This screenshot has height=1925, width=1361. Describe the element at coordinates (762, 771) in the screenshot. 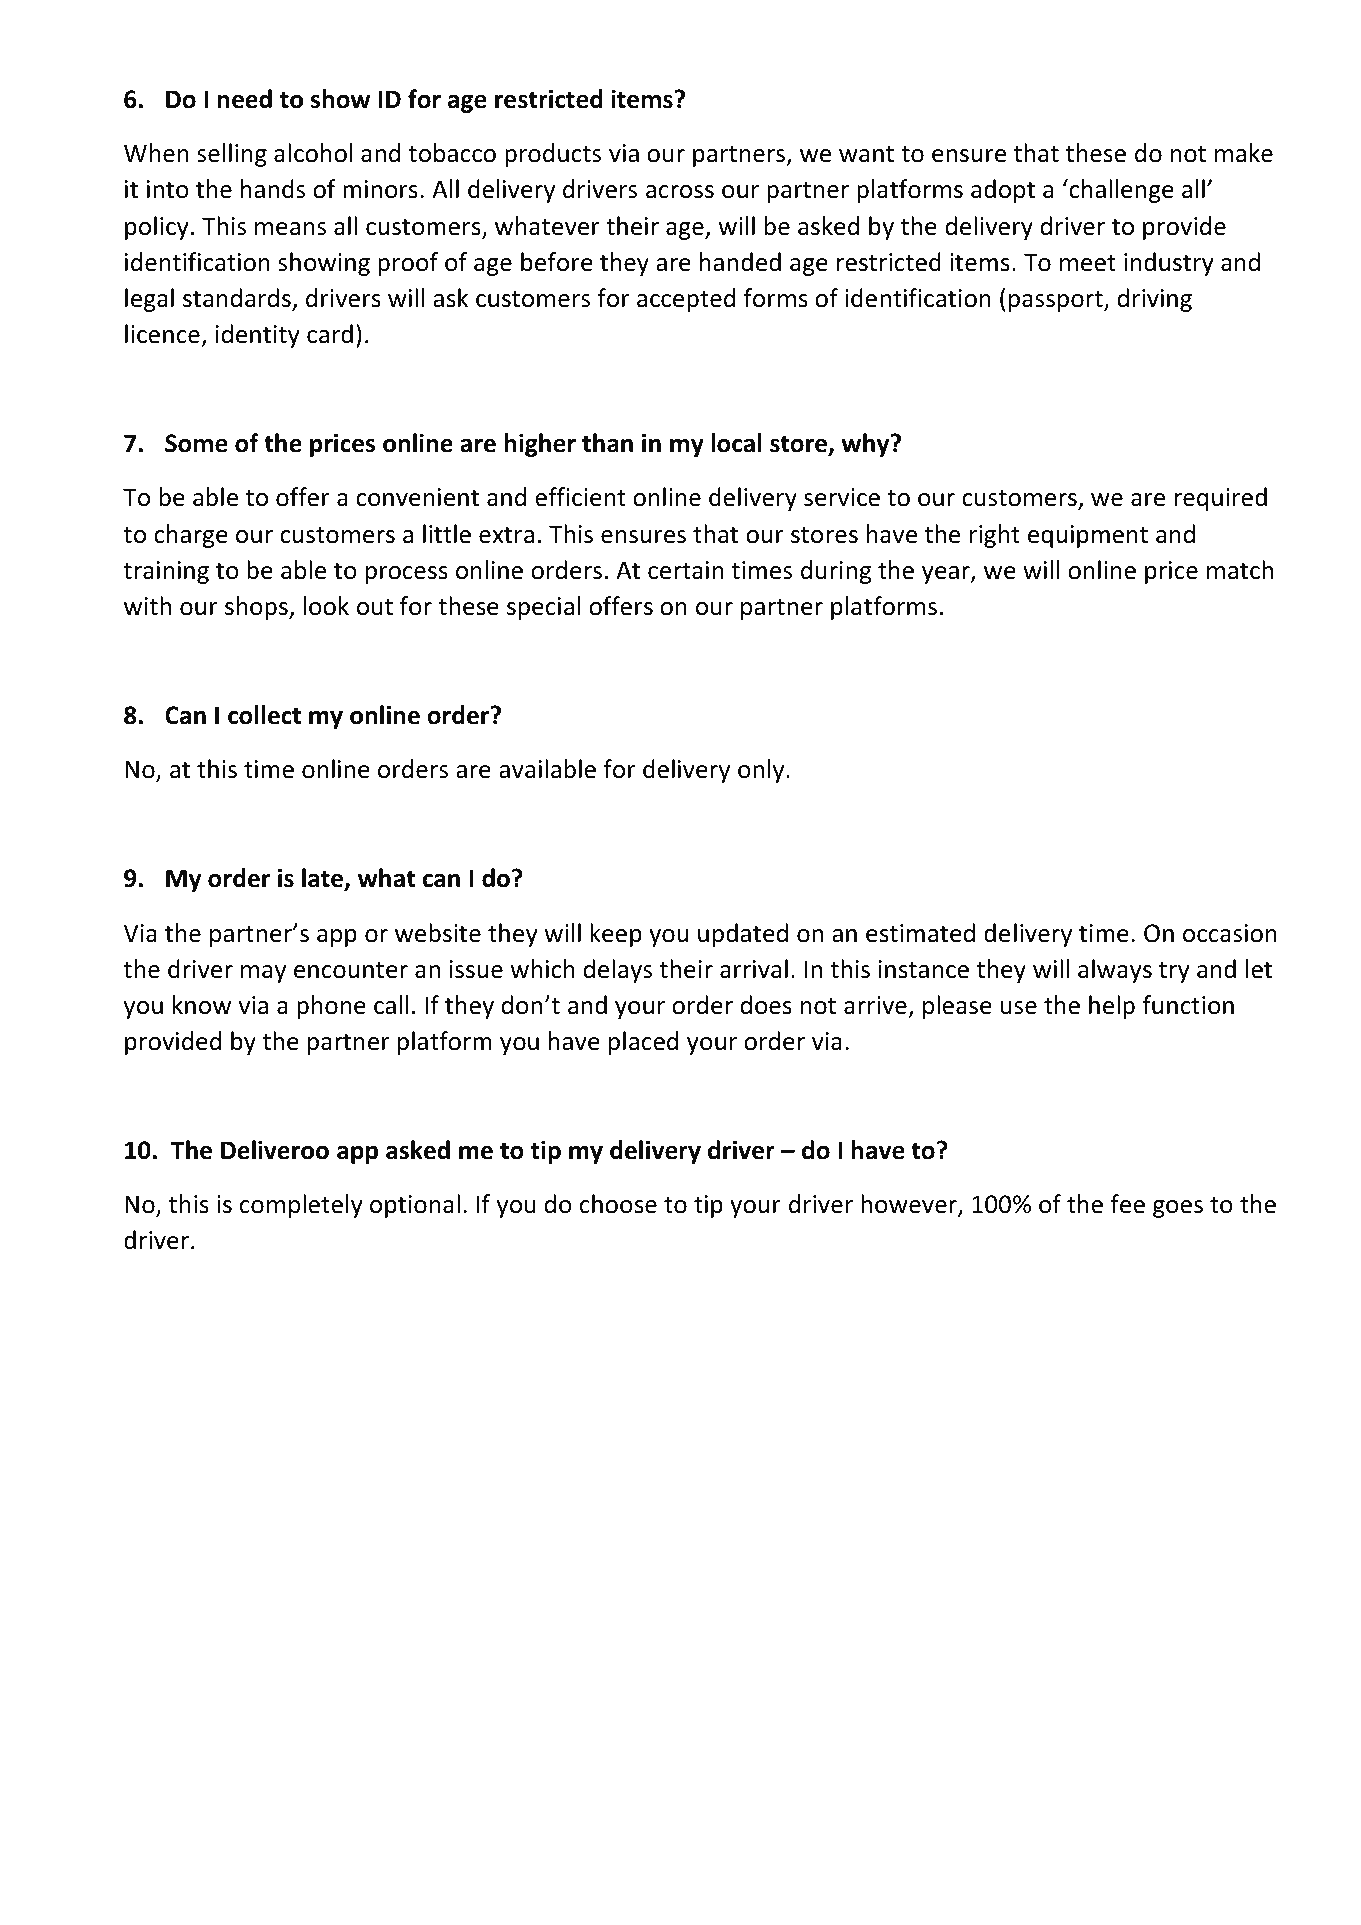

I see `only` at that location.
